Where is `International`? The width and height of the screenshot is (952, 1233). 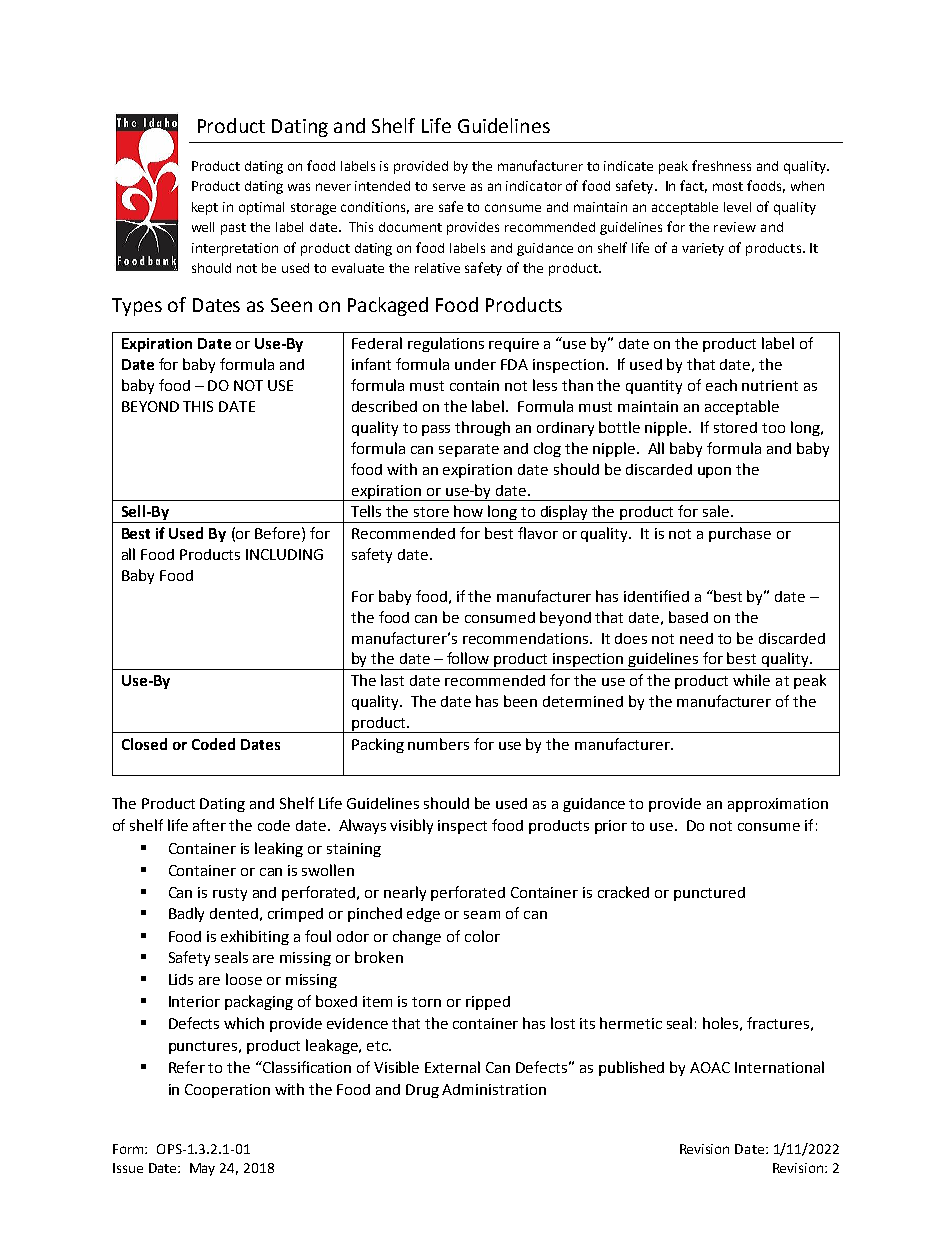 International is located at coordinates (779, 1067).
